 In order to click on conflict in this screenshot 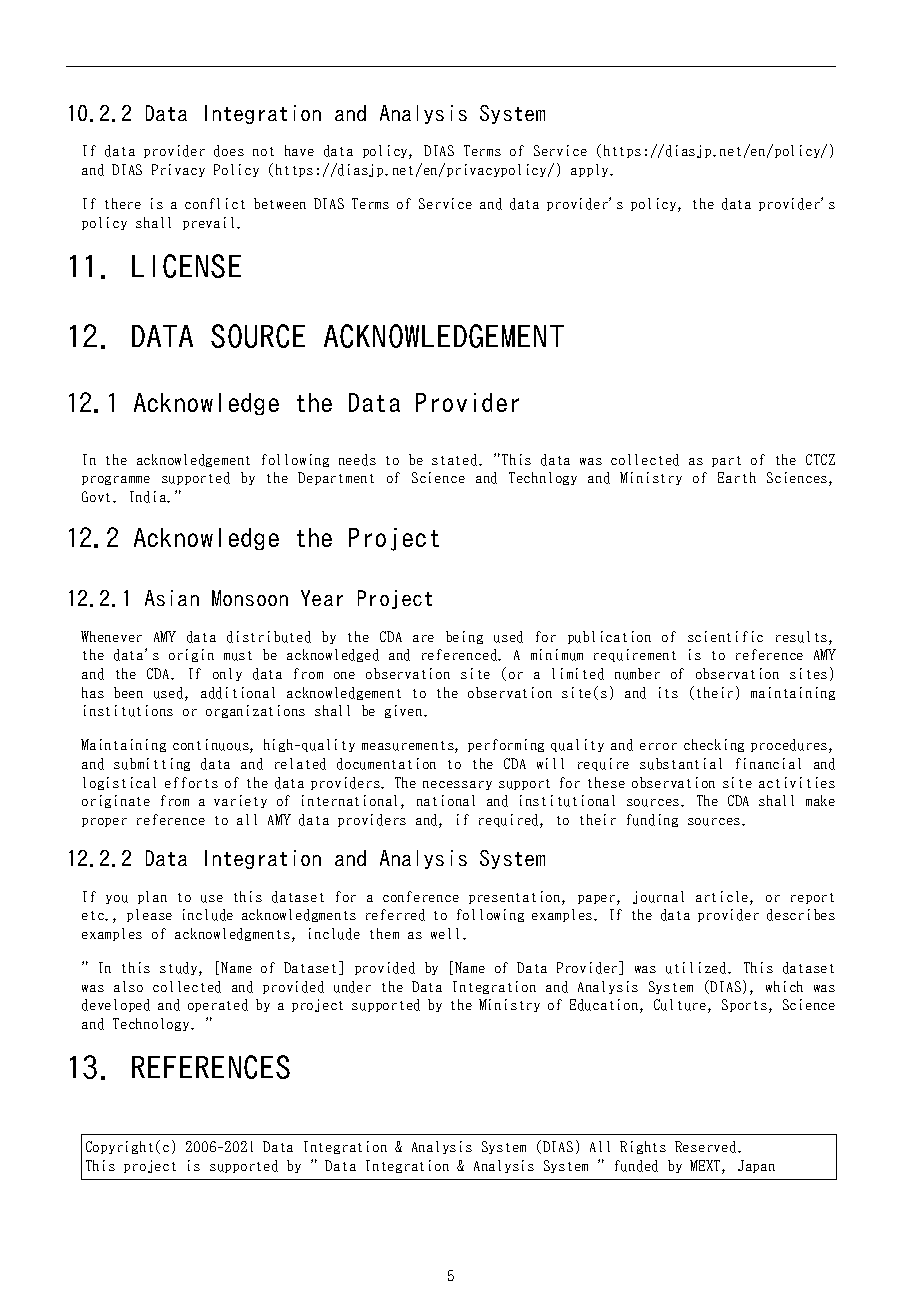, I will do `click(215, 203)`.
